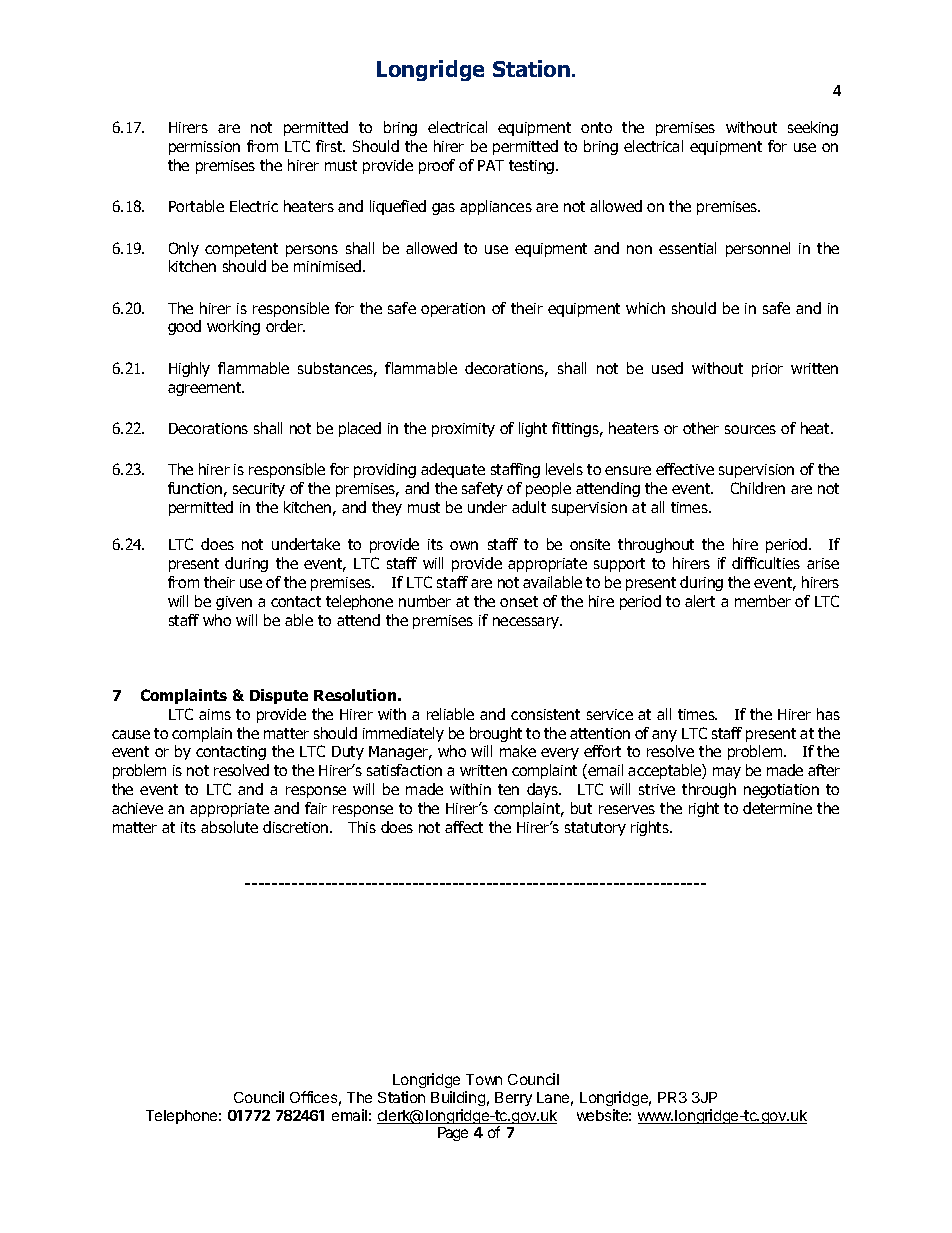 The width and height of the screenshot is (952, 1233). Describe the element at coordinates (453, 1134) in the screenshot. I see `Page` at that location.
